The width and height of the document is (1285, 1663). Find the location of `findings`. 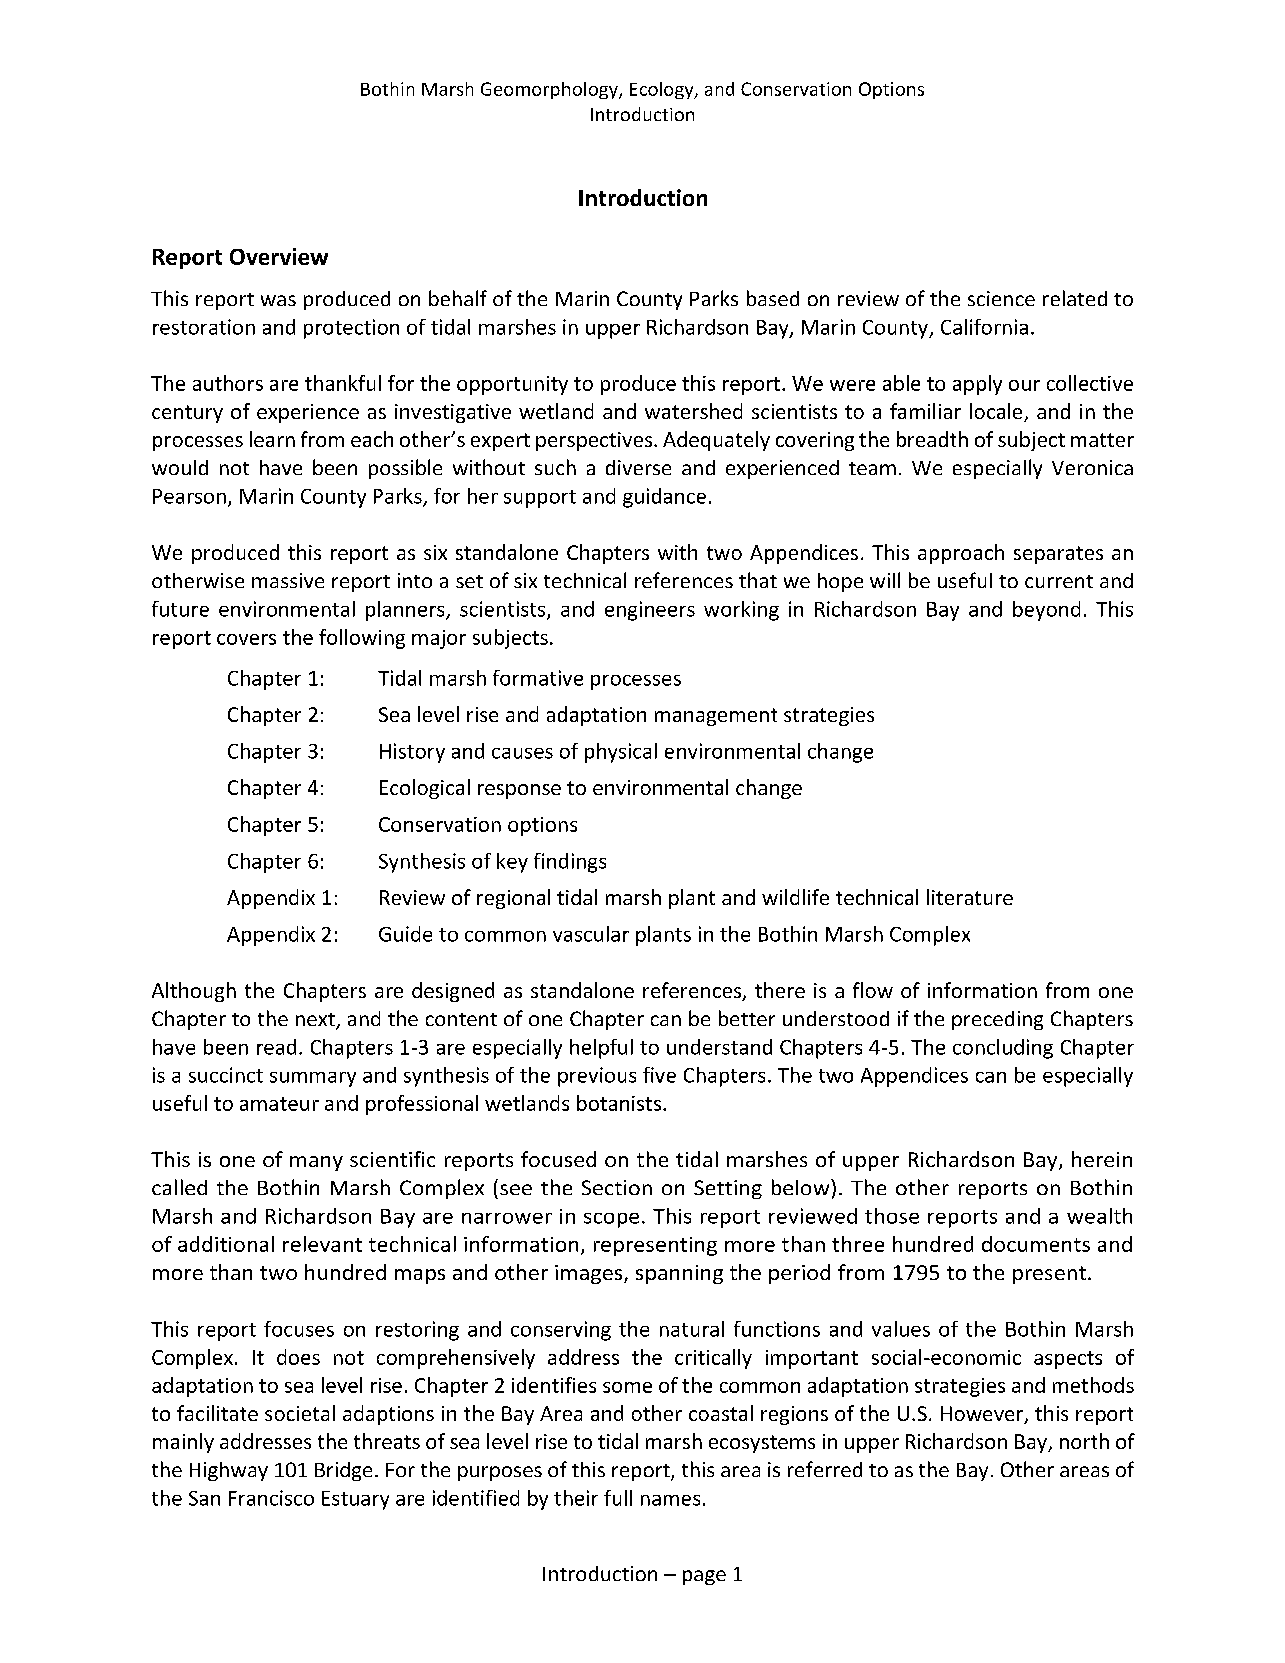

findings is located at coordinates (570, 863).
